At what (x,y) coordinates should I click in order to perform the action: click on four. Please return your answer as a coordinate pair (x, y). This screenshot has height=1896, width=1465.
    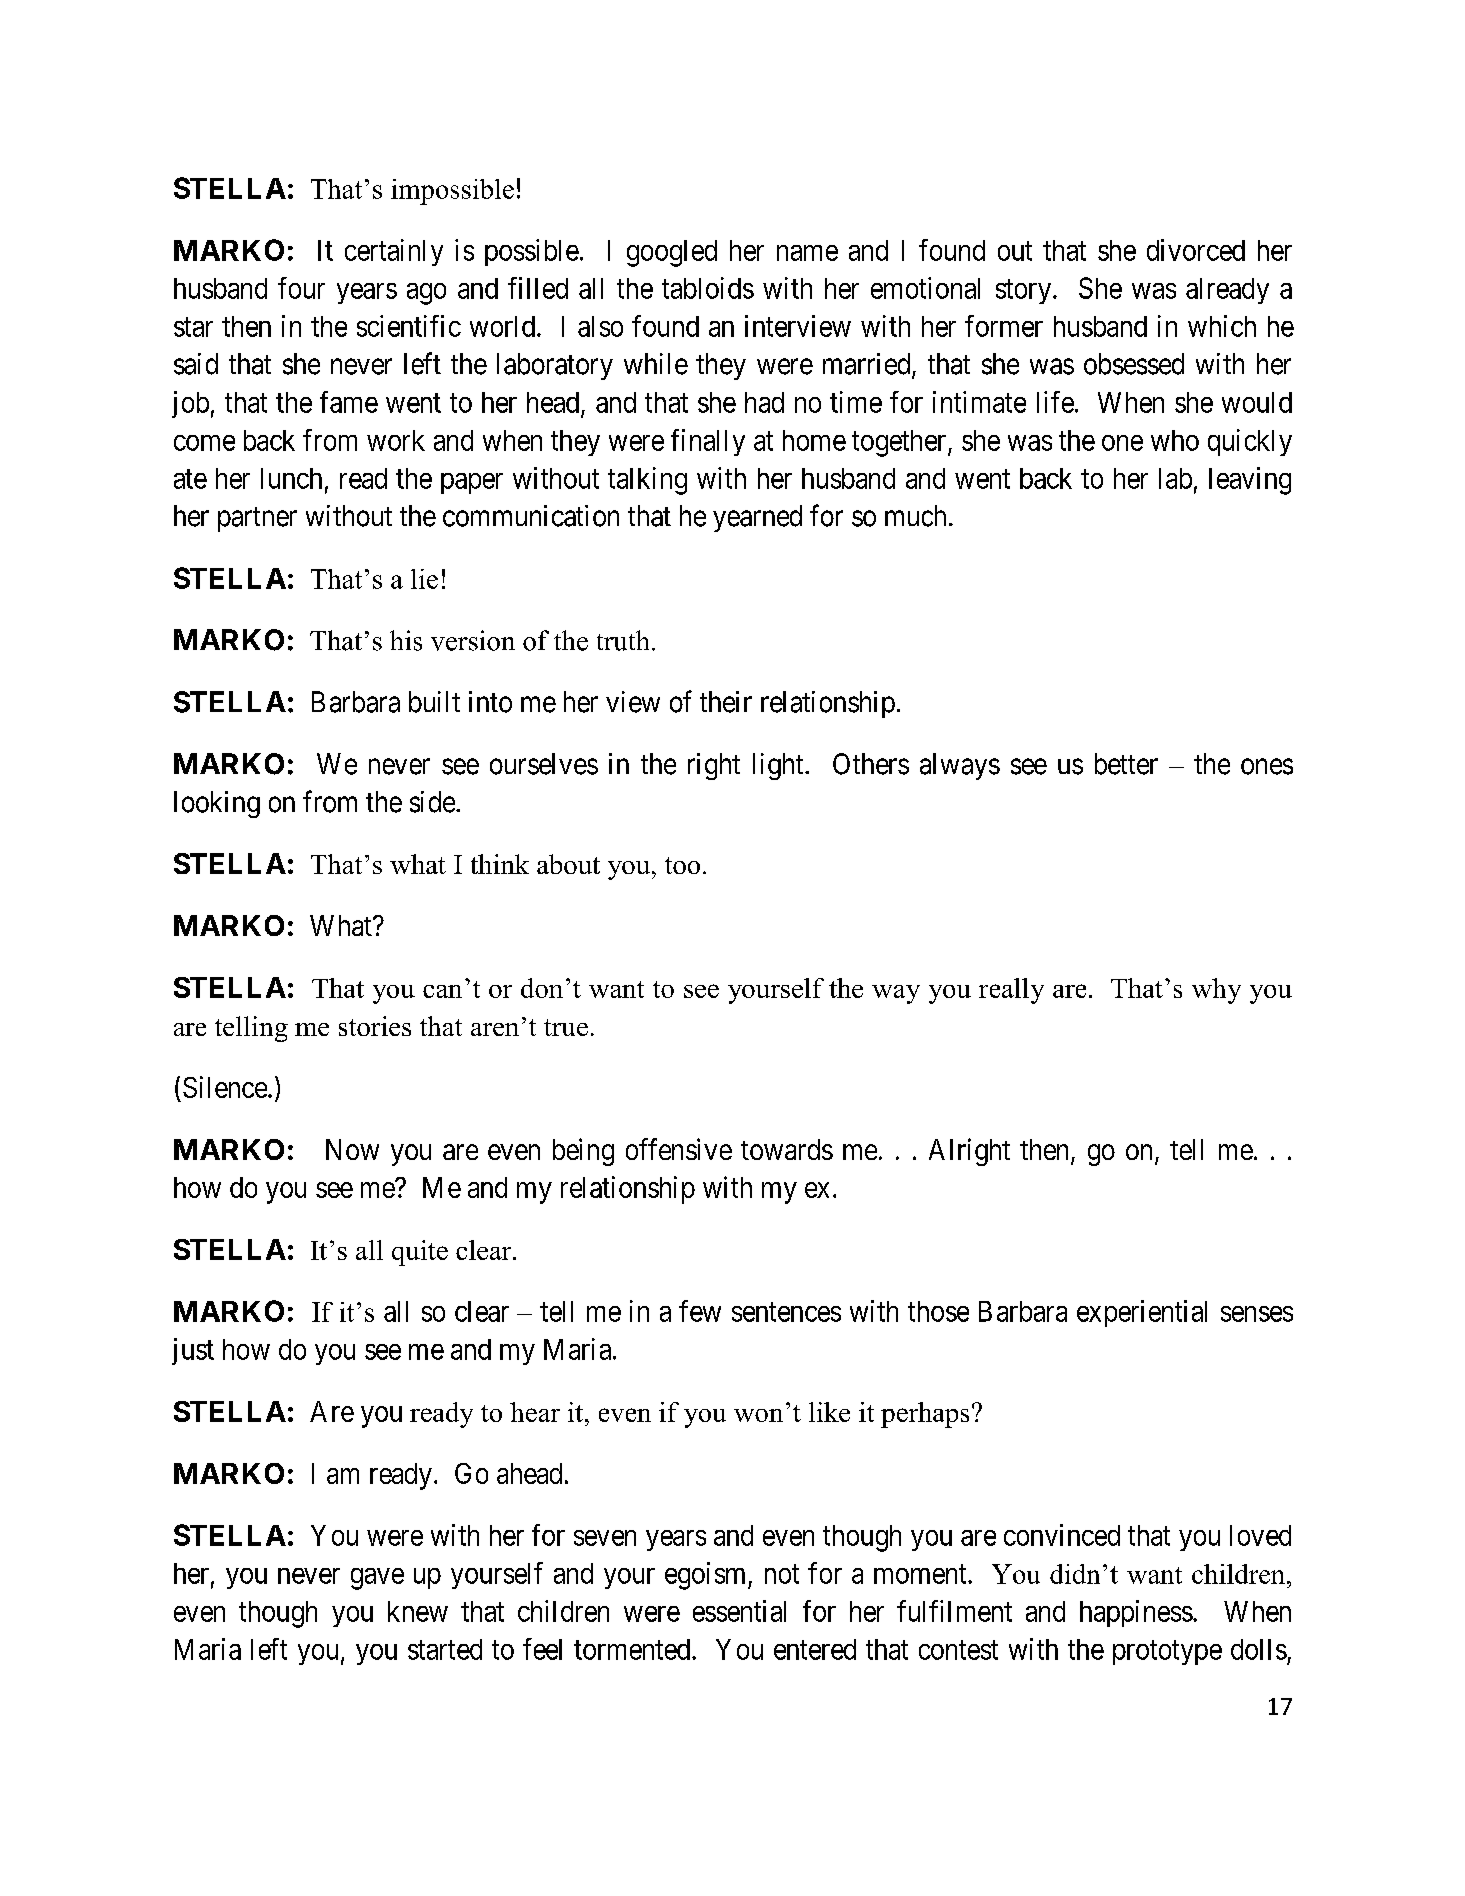
    Looking at the image, I should click on (301, 288).
